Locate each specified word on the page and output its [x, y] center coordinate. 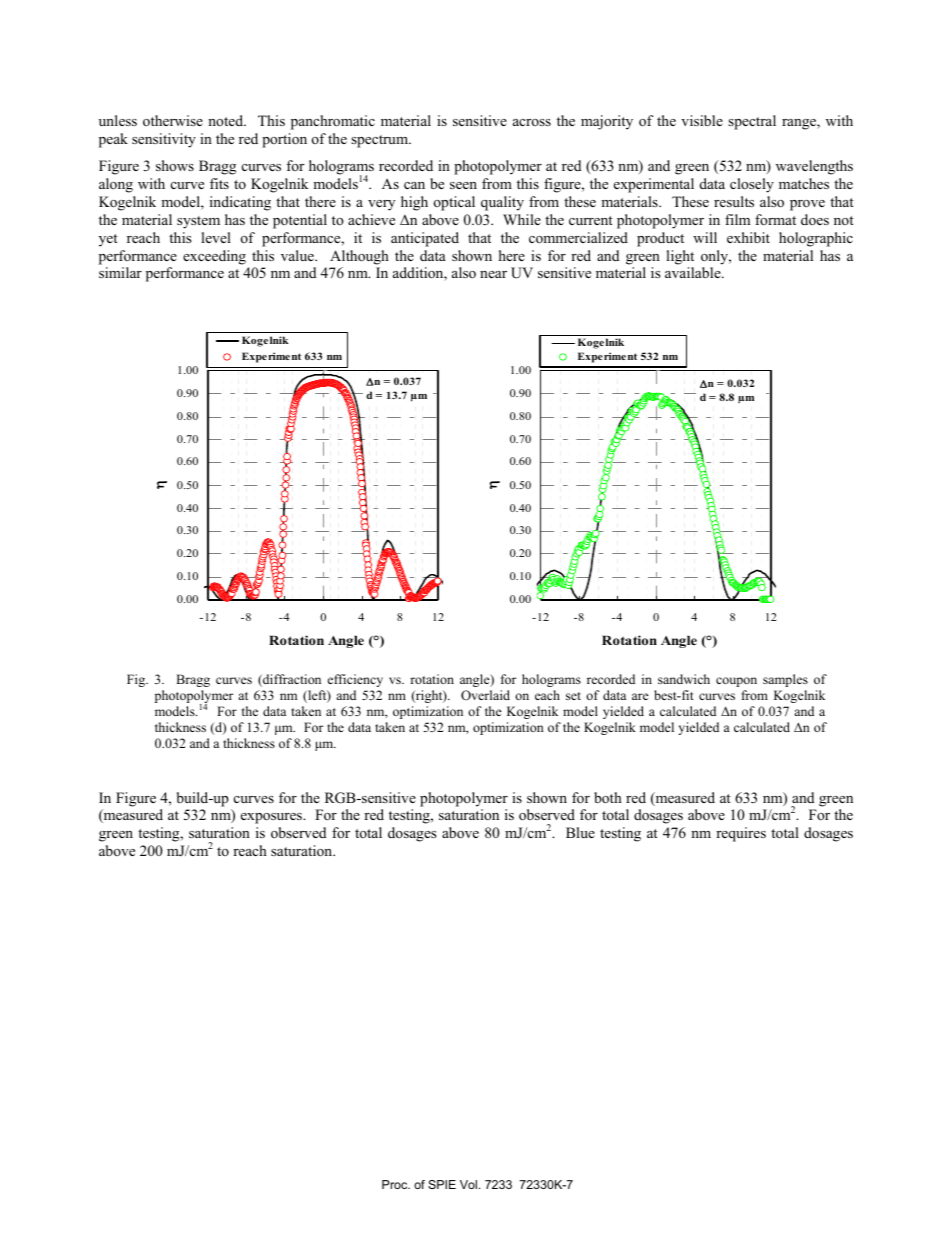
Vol [468, 1184]
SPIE [442, 1184]
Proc [396, 1184]
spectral [752, 122]
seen [463, 185]
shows [175, 165]
